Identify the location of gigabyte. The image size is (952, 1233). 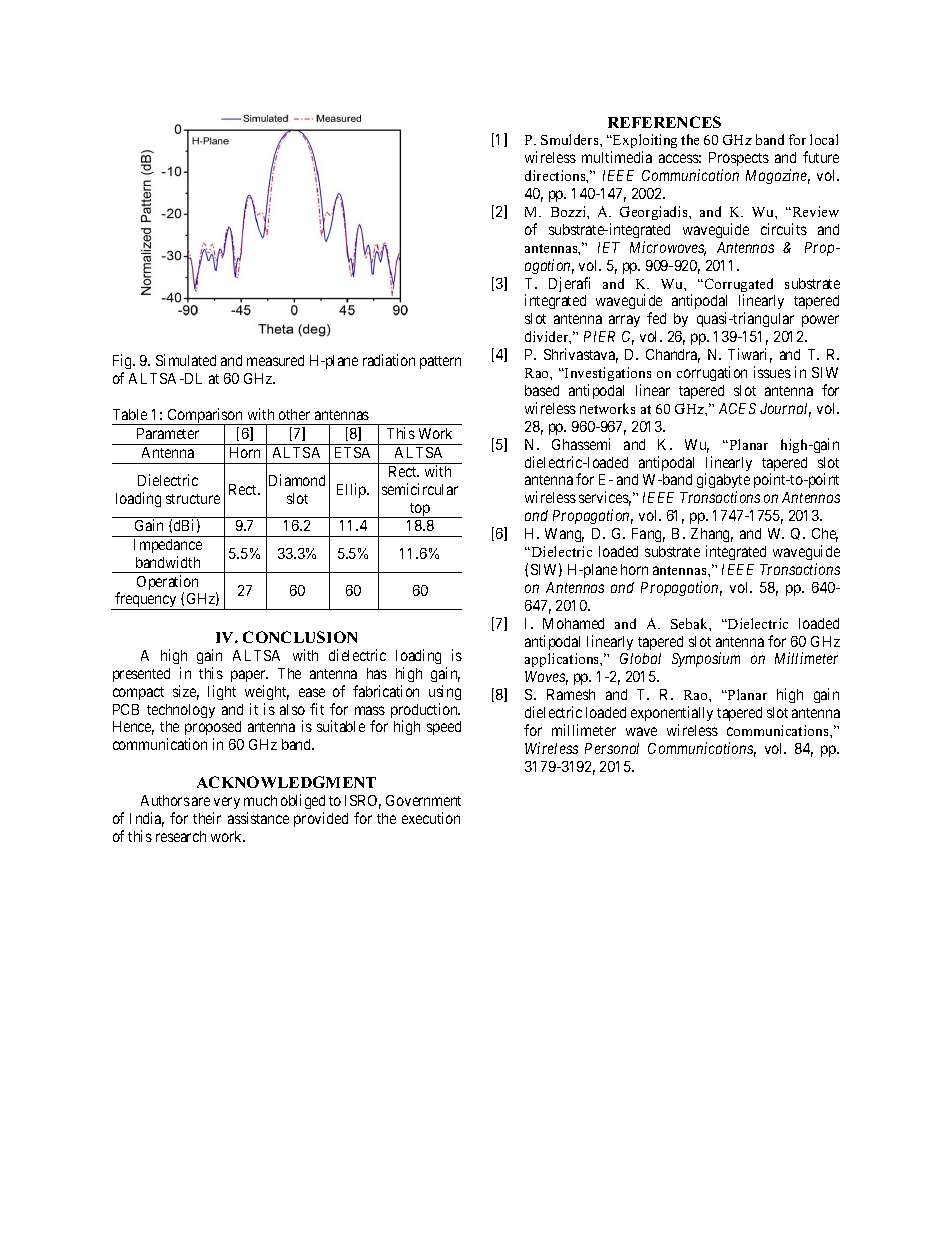
(723, 482).
